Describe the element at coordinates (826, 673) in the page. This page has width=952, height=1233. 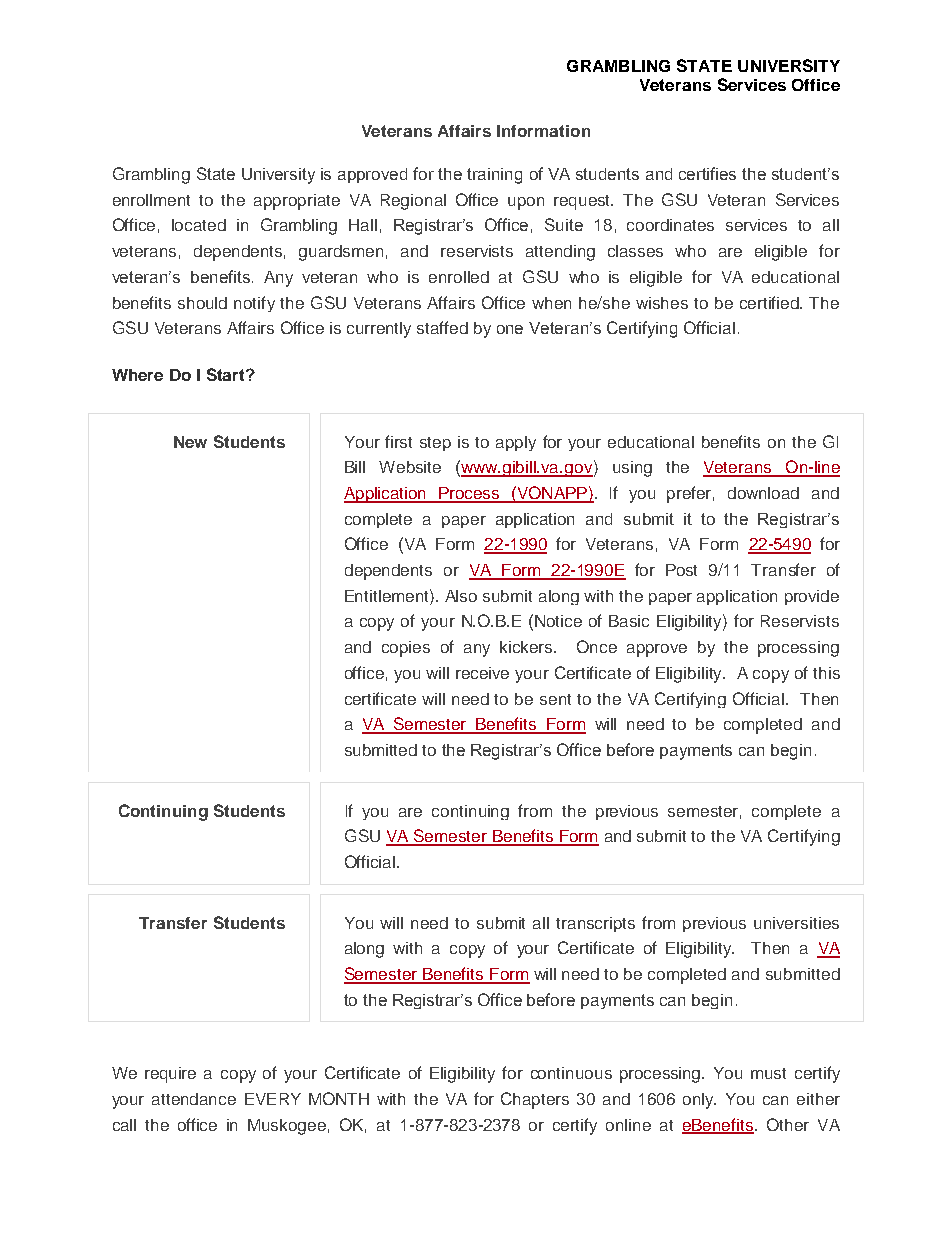
I see `this` at that location.
